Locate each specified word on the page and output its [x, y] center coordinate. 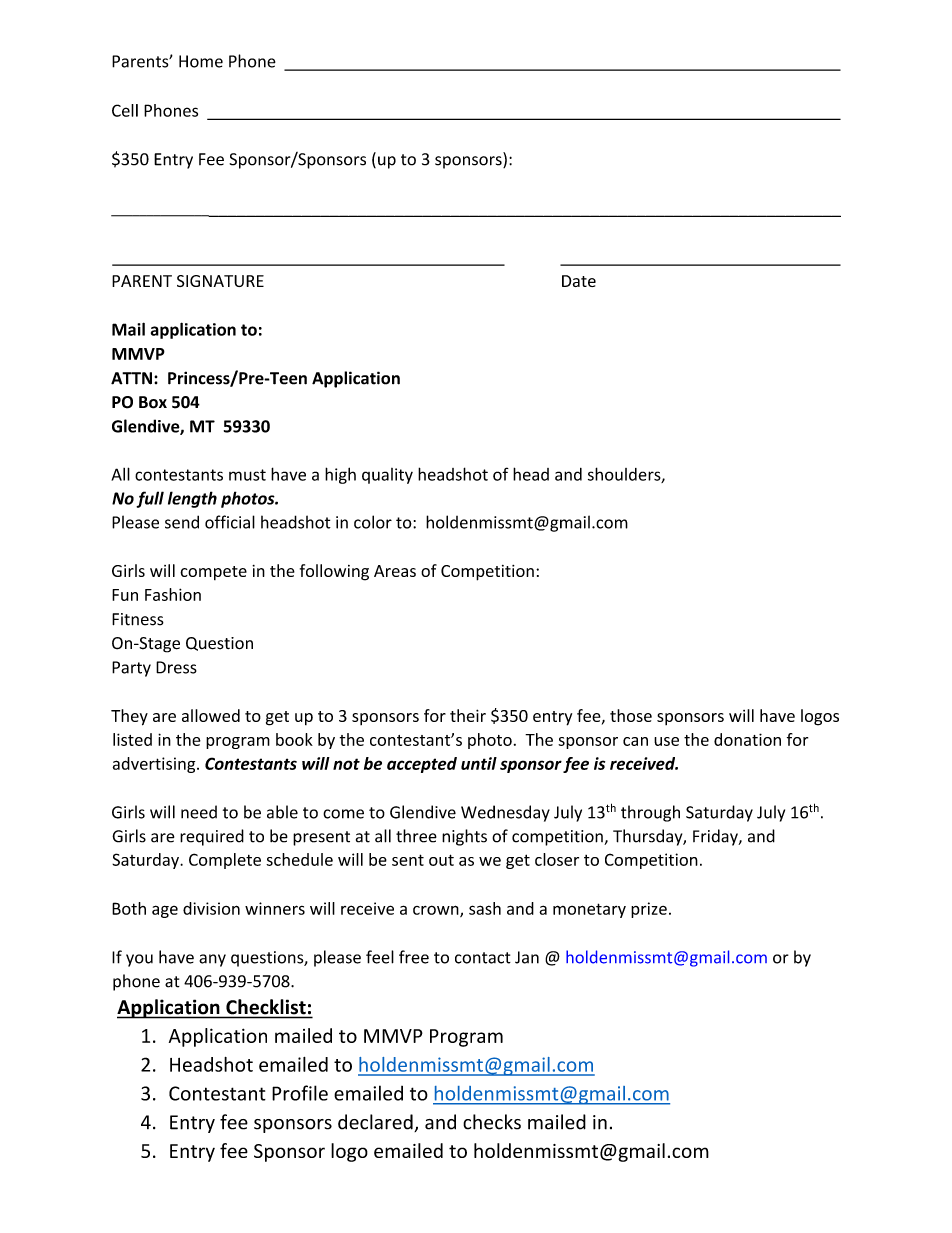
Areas [395, 571]
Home [201, 61]
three [416, 836]
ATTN [131, 378]
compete [213, 573]
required [212, 837]
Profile [300, 1093]
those [631, 715]
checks [492, 1122]
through [650, 813]
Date [579, 281]
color [373, 522]
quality [387, 476]
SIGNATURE [220, 281]
